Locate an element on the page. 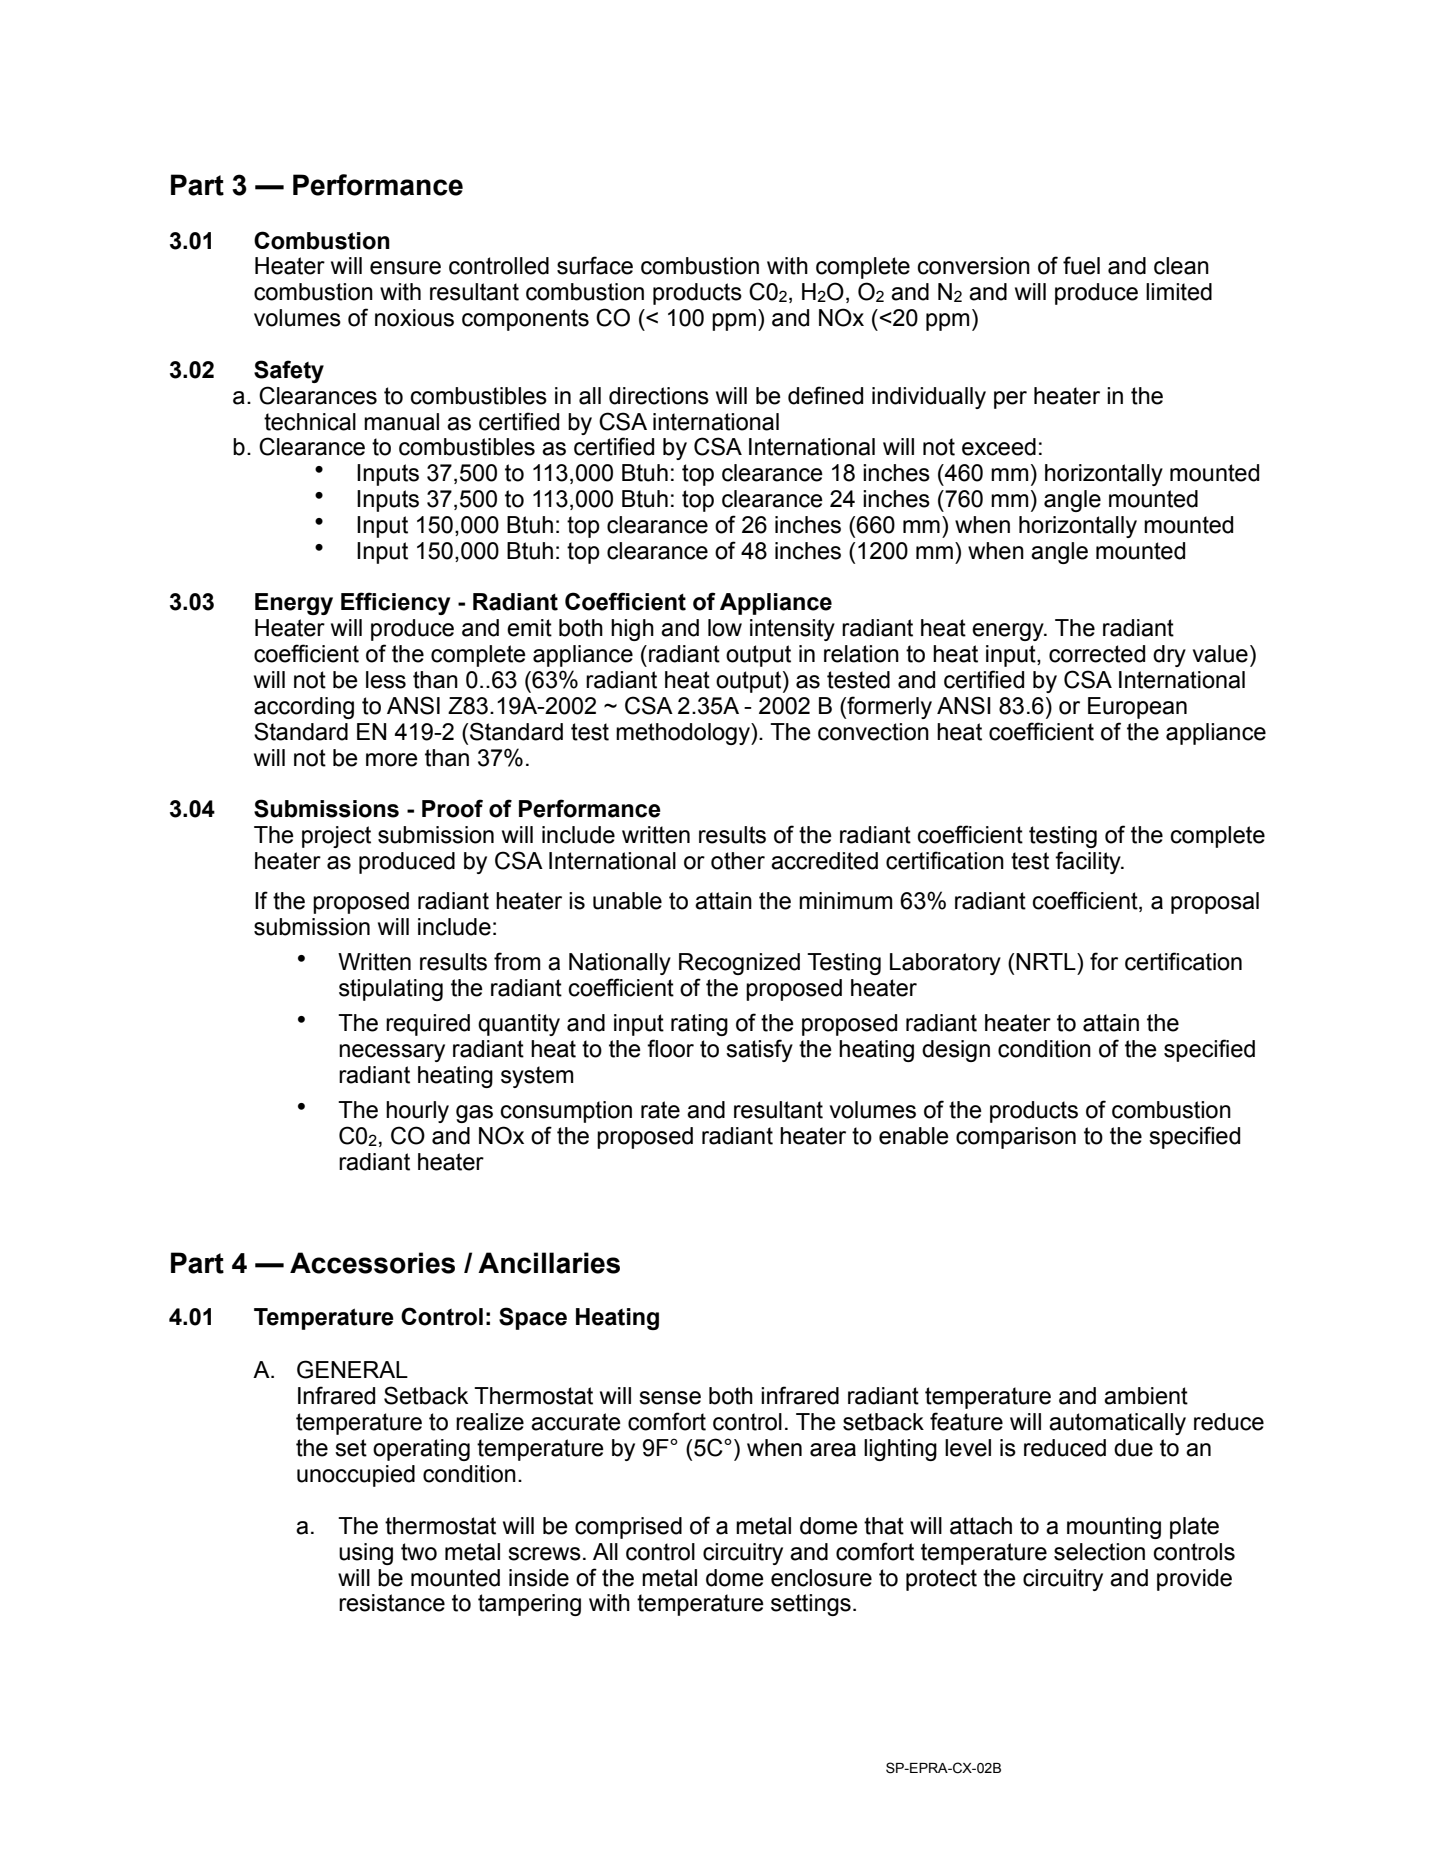  two is located at coordinates (419, 1552).
